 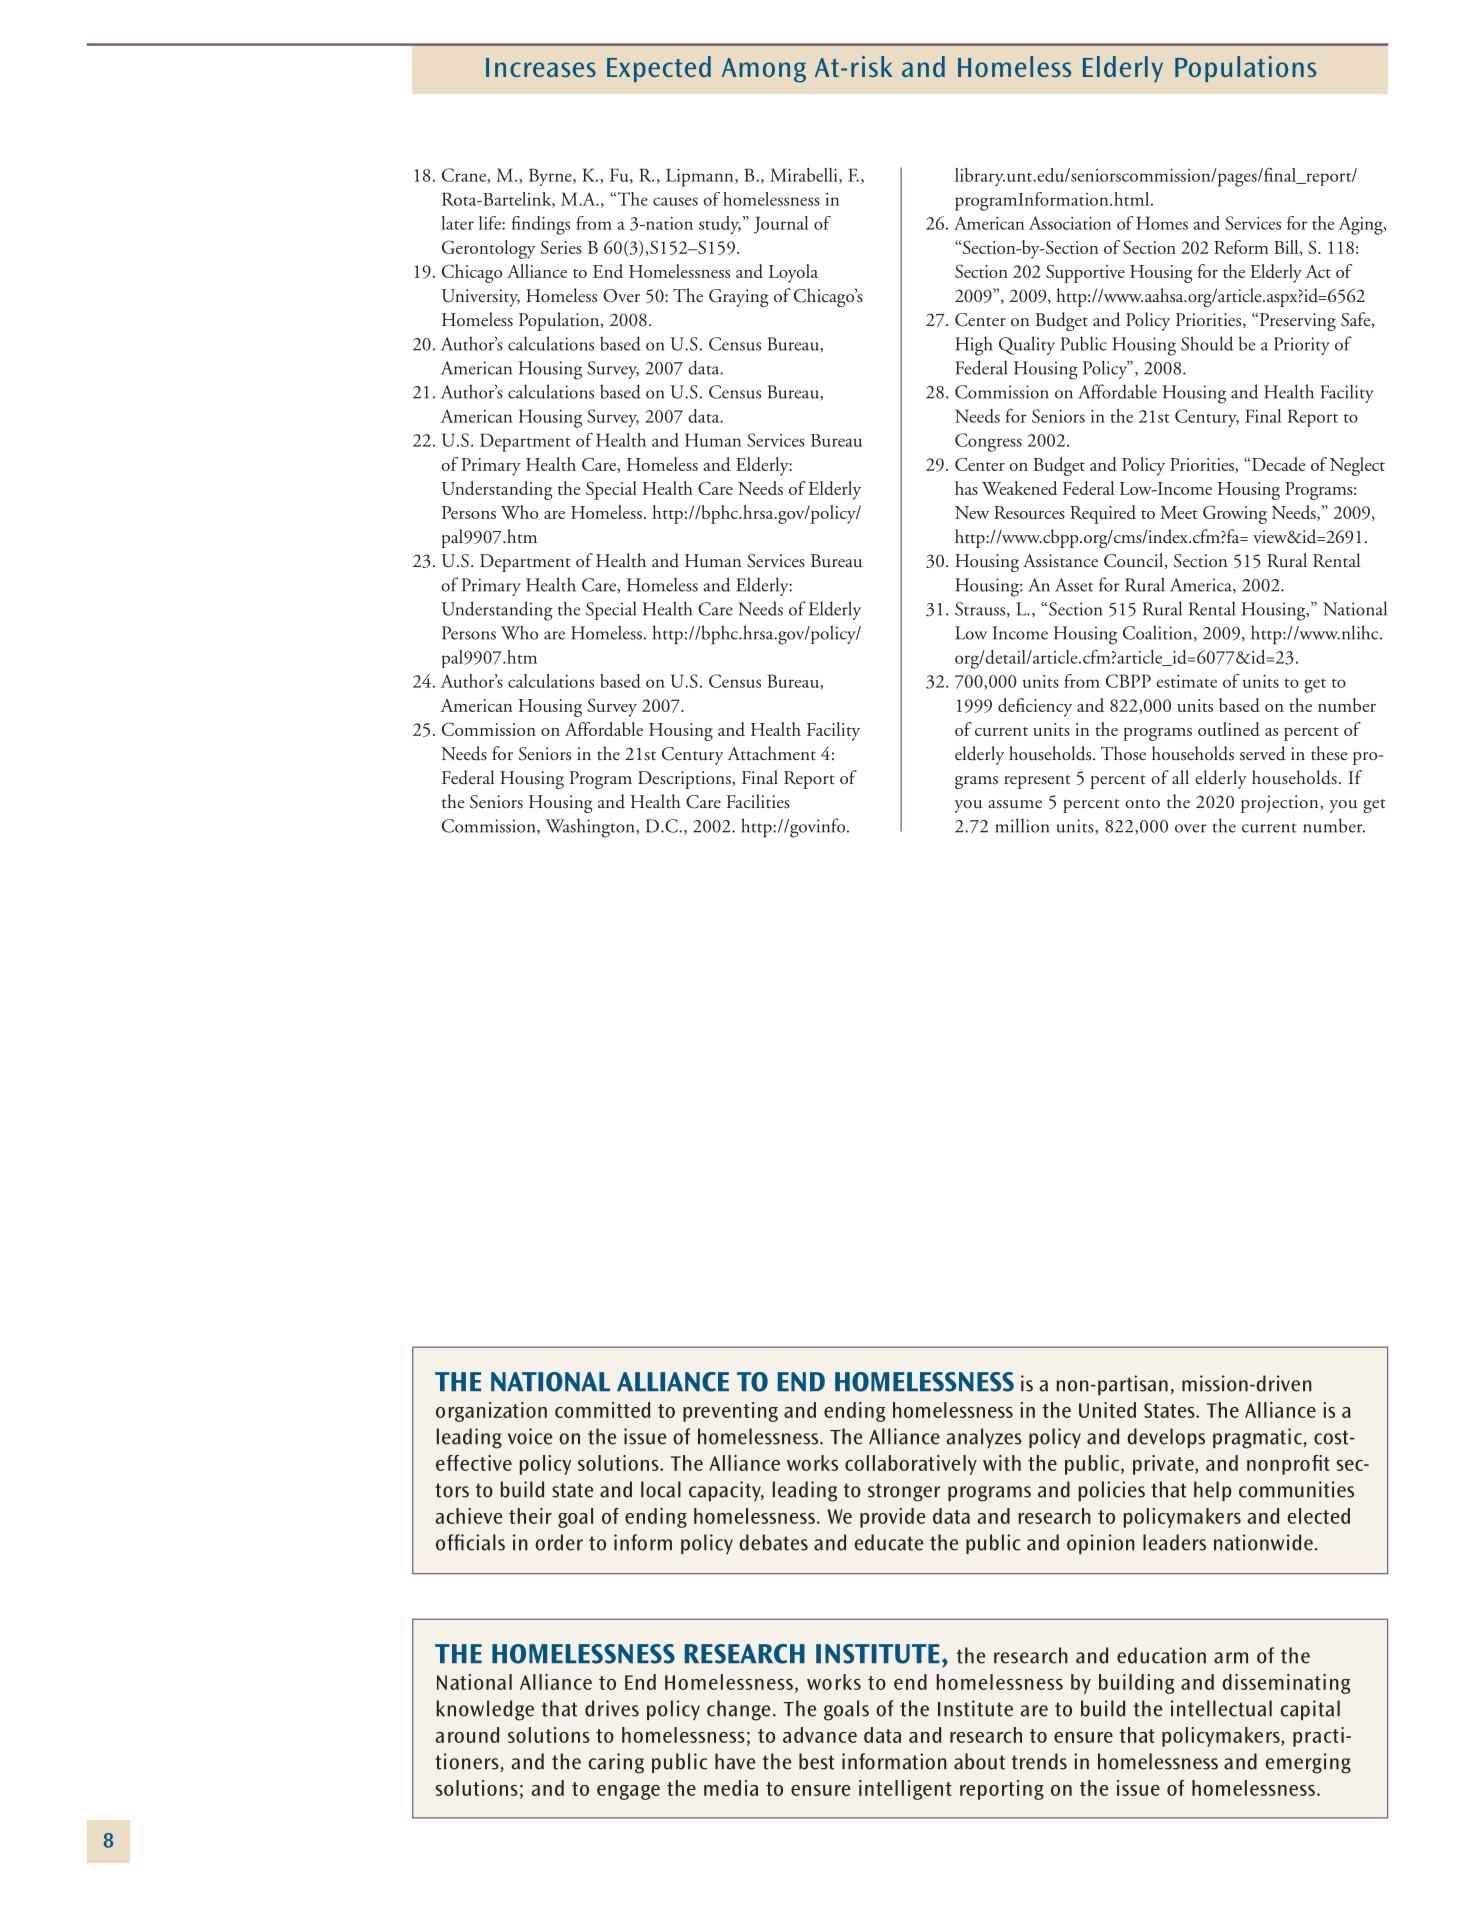 What do you see at coordinates (616, 1763) in the screenshot?
I see `caring` at bounding box center [616, 1763].
